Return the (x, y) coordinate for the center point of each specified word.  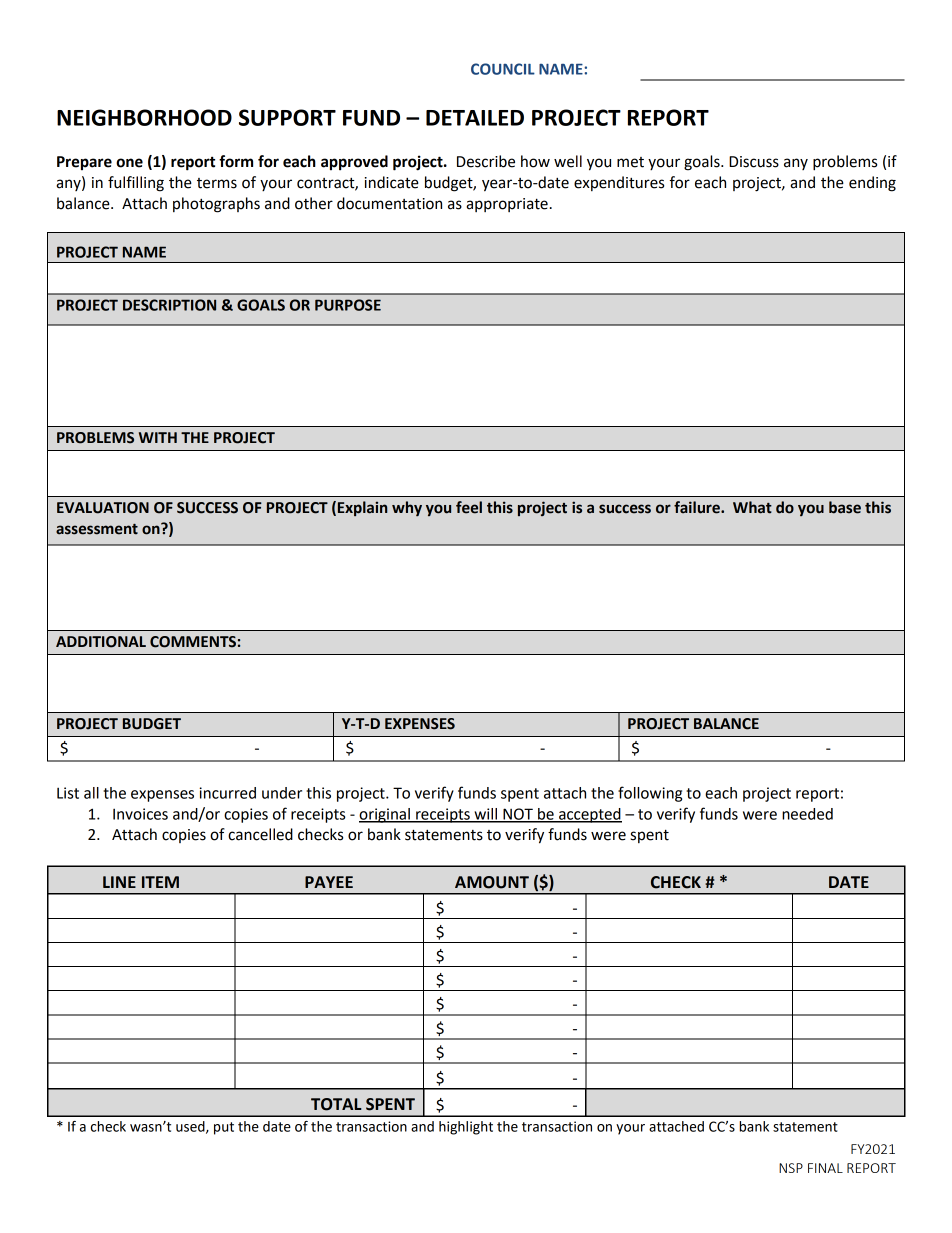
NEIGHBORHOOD (144, 117)
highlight (466, 1128)
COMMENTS (193, 642)
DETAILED (475, 118)
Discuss (754, 162)
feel (469, 507)
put (224, 1128)
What (752, 507)
